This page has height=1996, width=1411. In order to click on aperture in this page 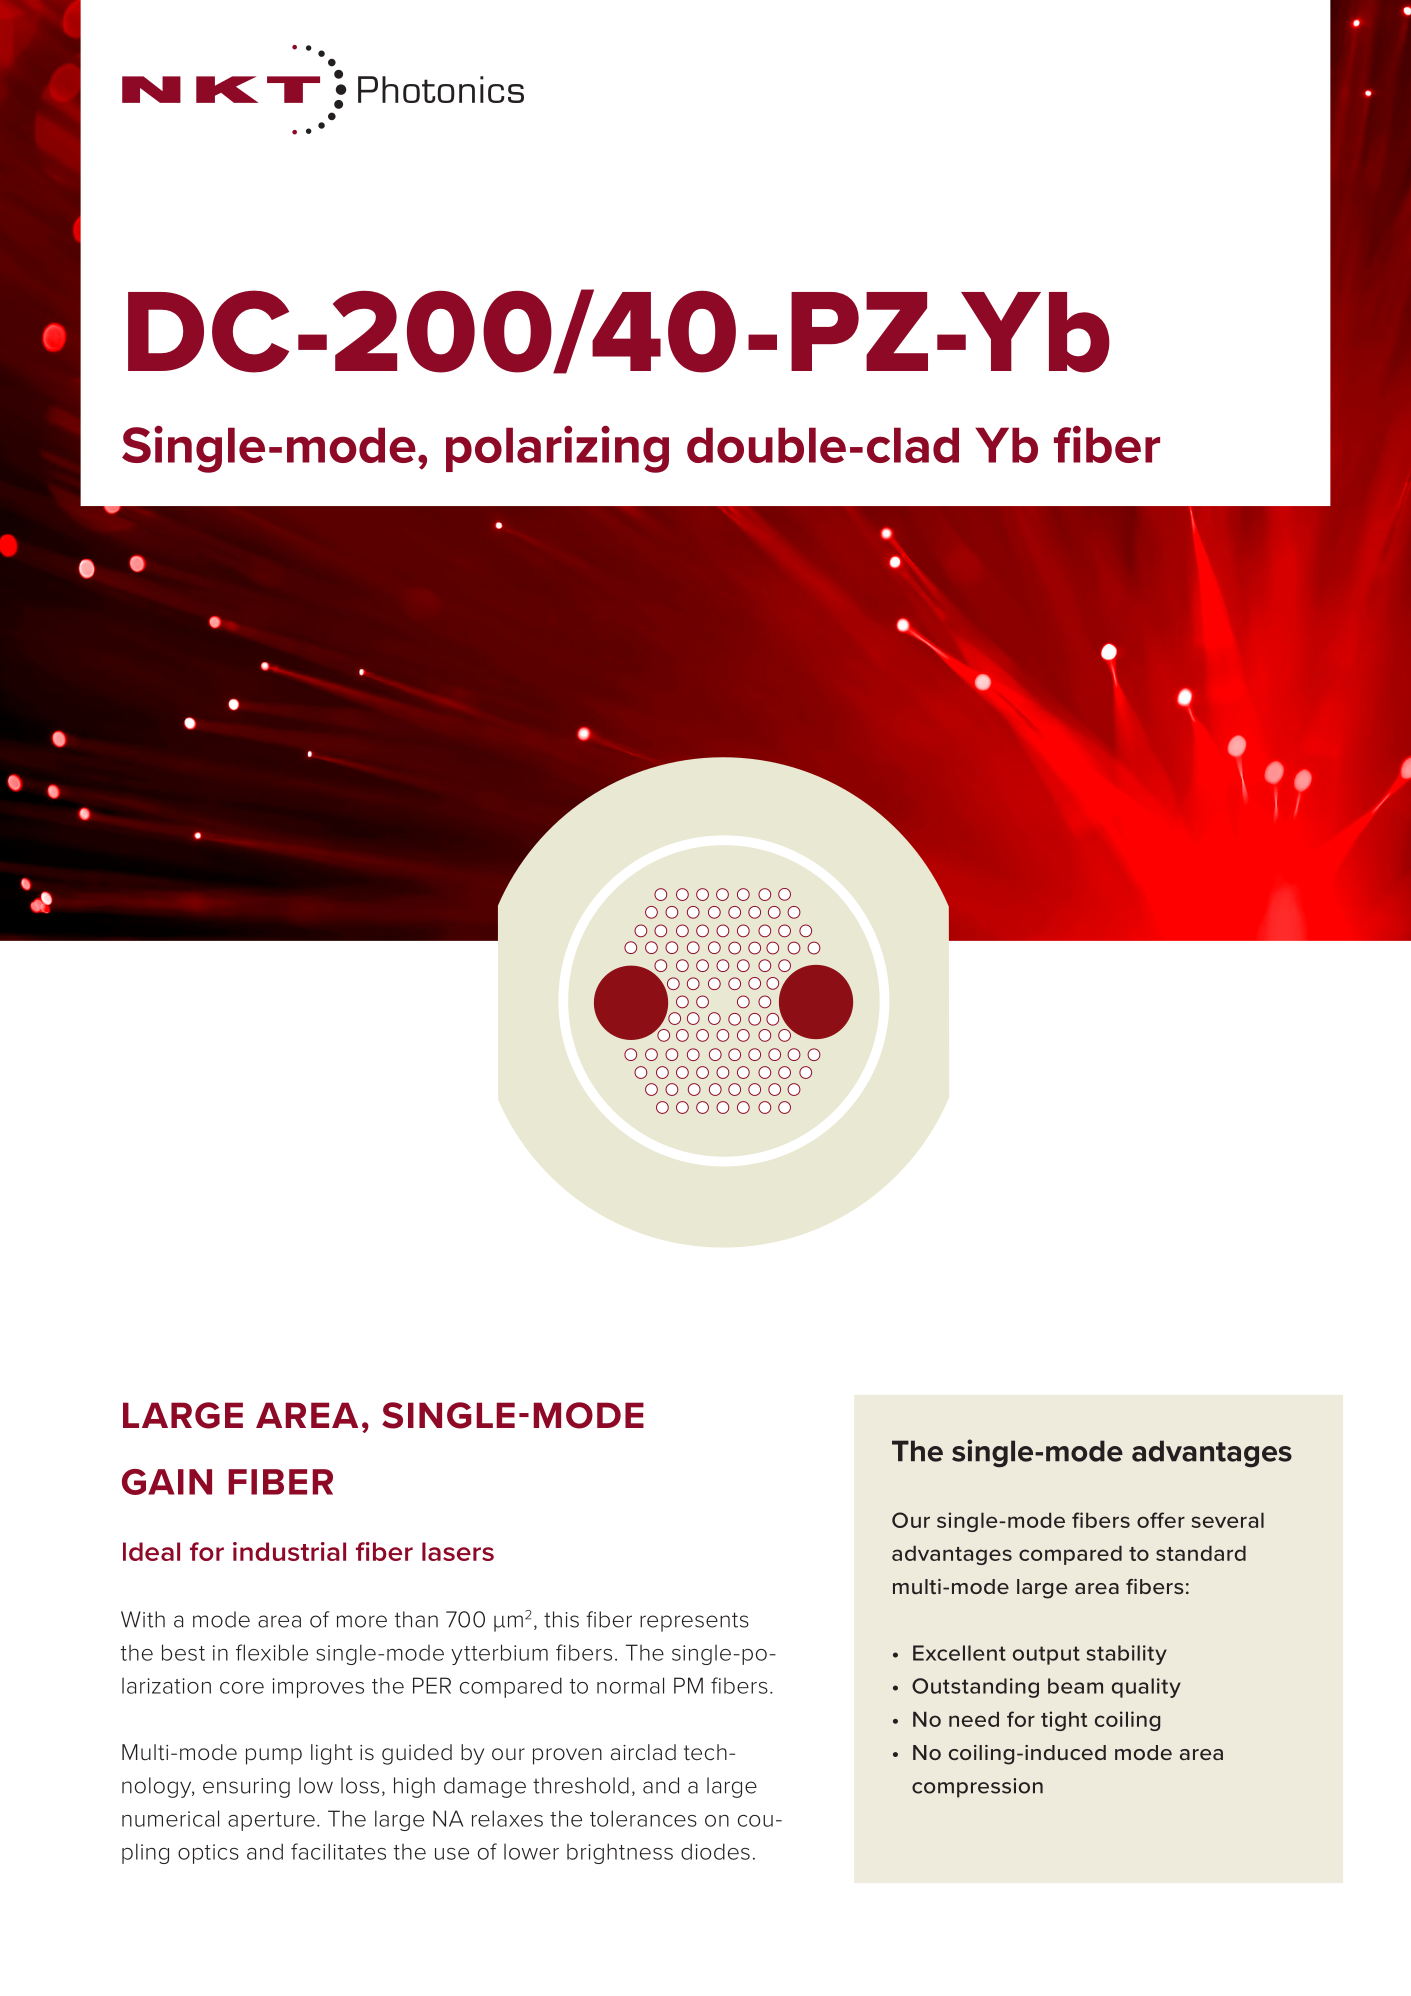, I will do `click(271, 1821)`.
